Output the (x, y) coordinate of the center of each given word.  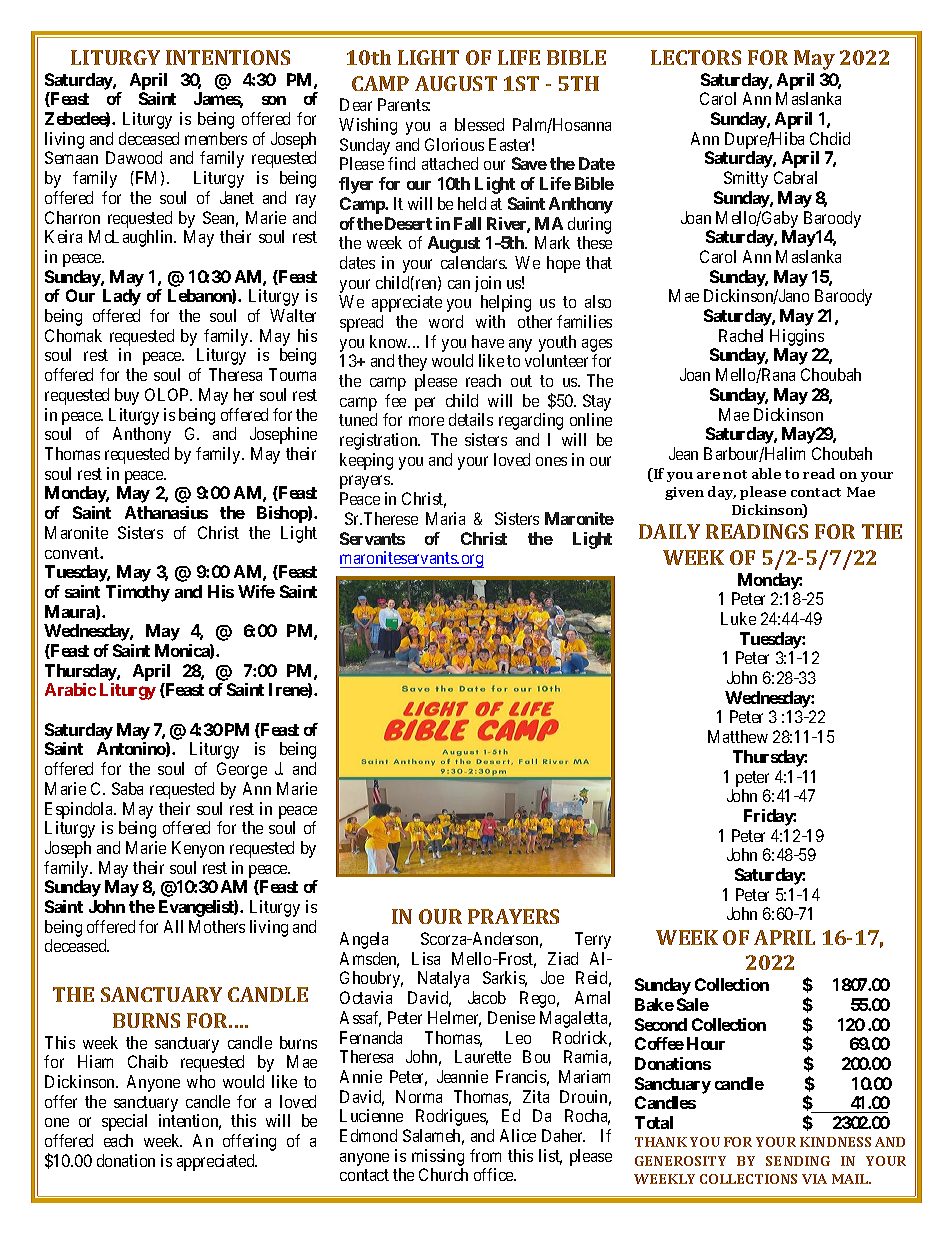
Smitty (746, 179)
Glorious (454, 144)
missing (438, 1157)
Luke (738, 618)
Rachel (741, 335)
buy (127, 396)
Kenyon (198, 849)
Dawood (134, 157)
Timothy (138, 593)
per (425, 404)
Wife (256, 591)
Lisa (426, 958)
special (124, 1122)
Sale (693, 1004)
